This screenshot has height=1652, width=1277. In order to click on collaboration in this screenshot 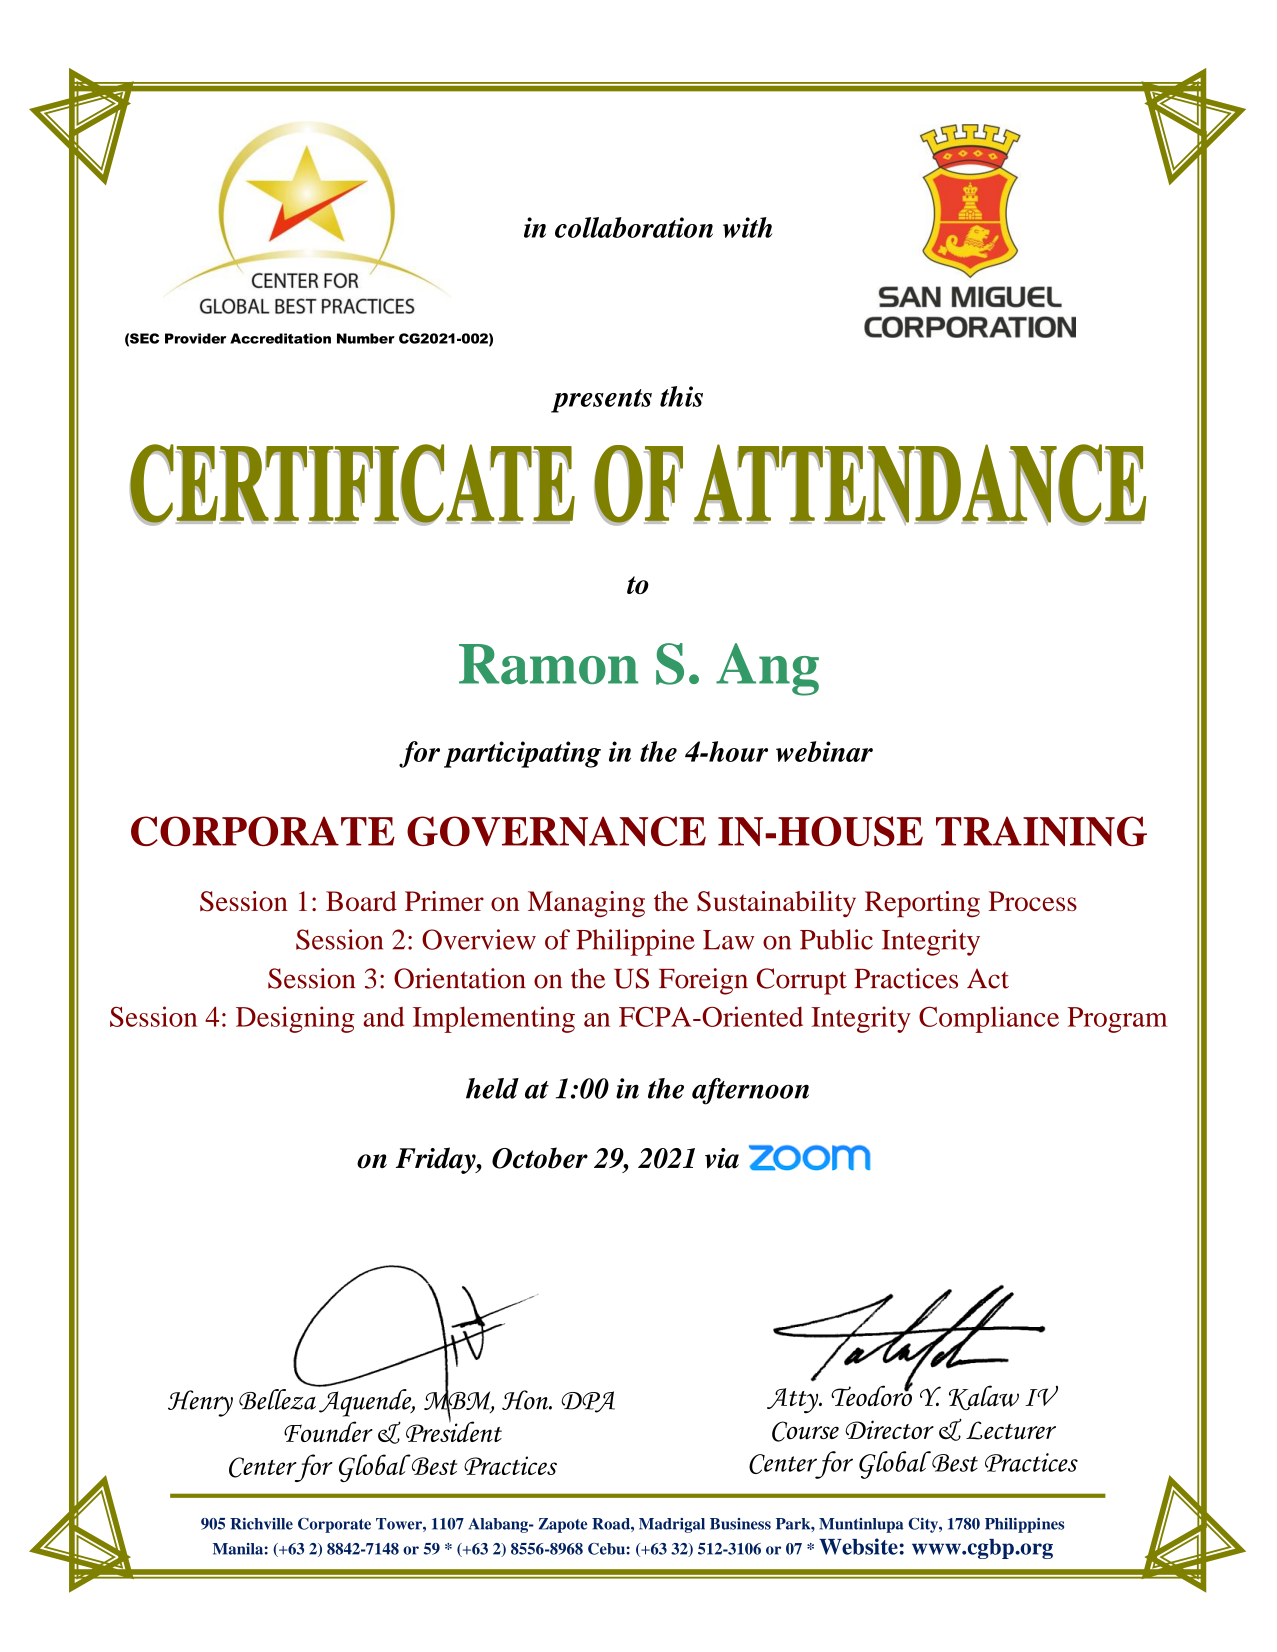, I will do `click(634, 227)`.
